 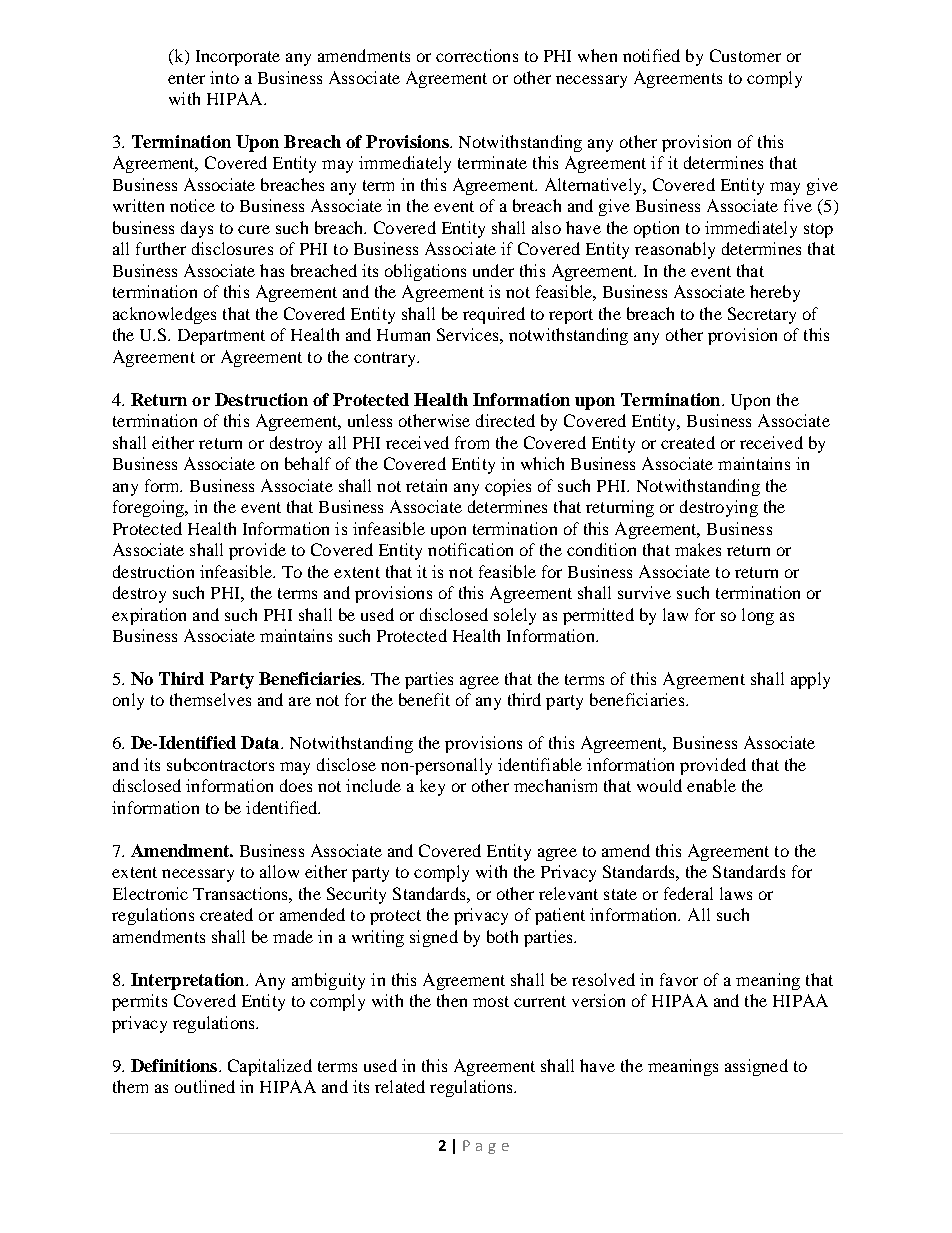 What do you see at coordinates (220, 764) in the page?
I see `subcontractors` at bounding box center [220, 764].
